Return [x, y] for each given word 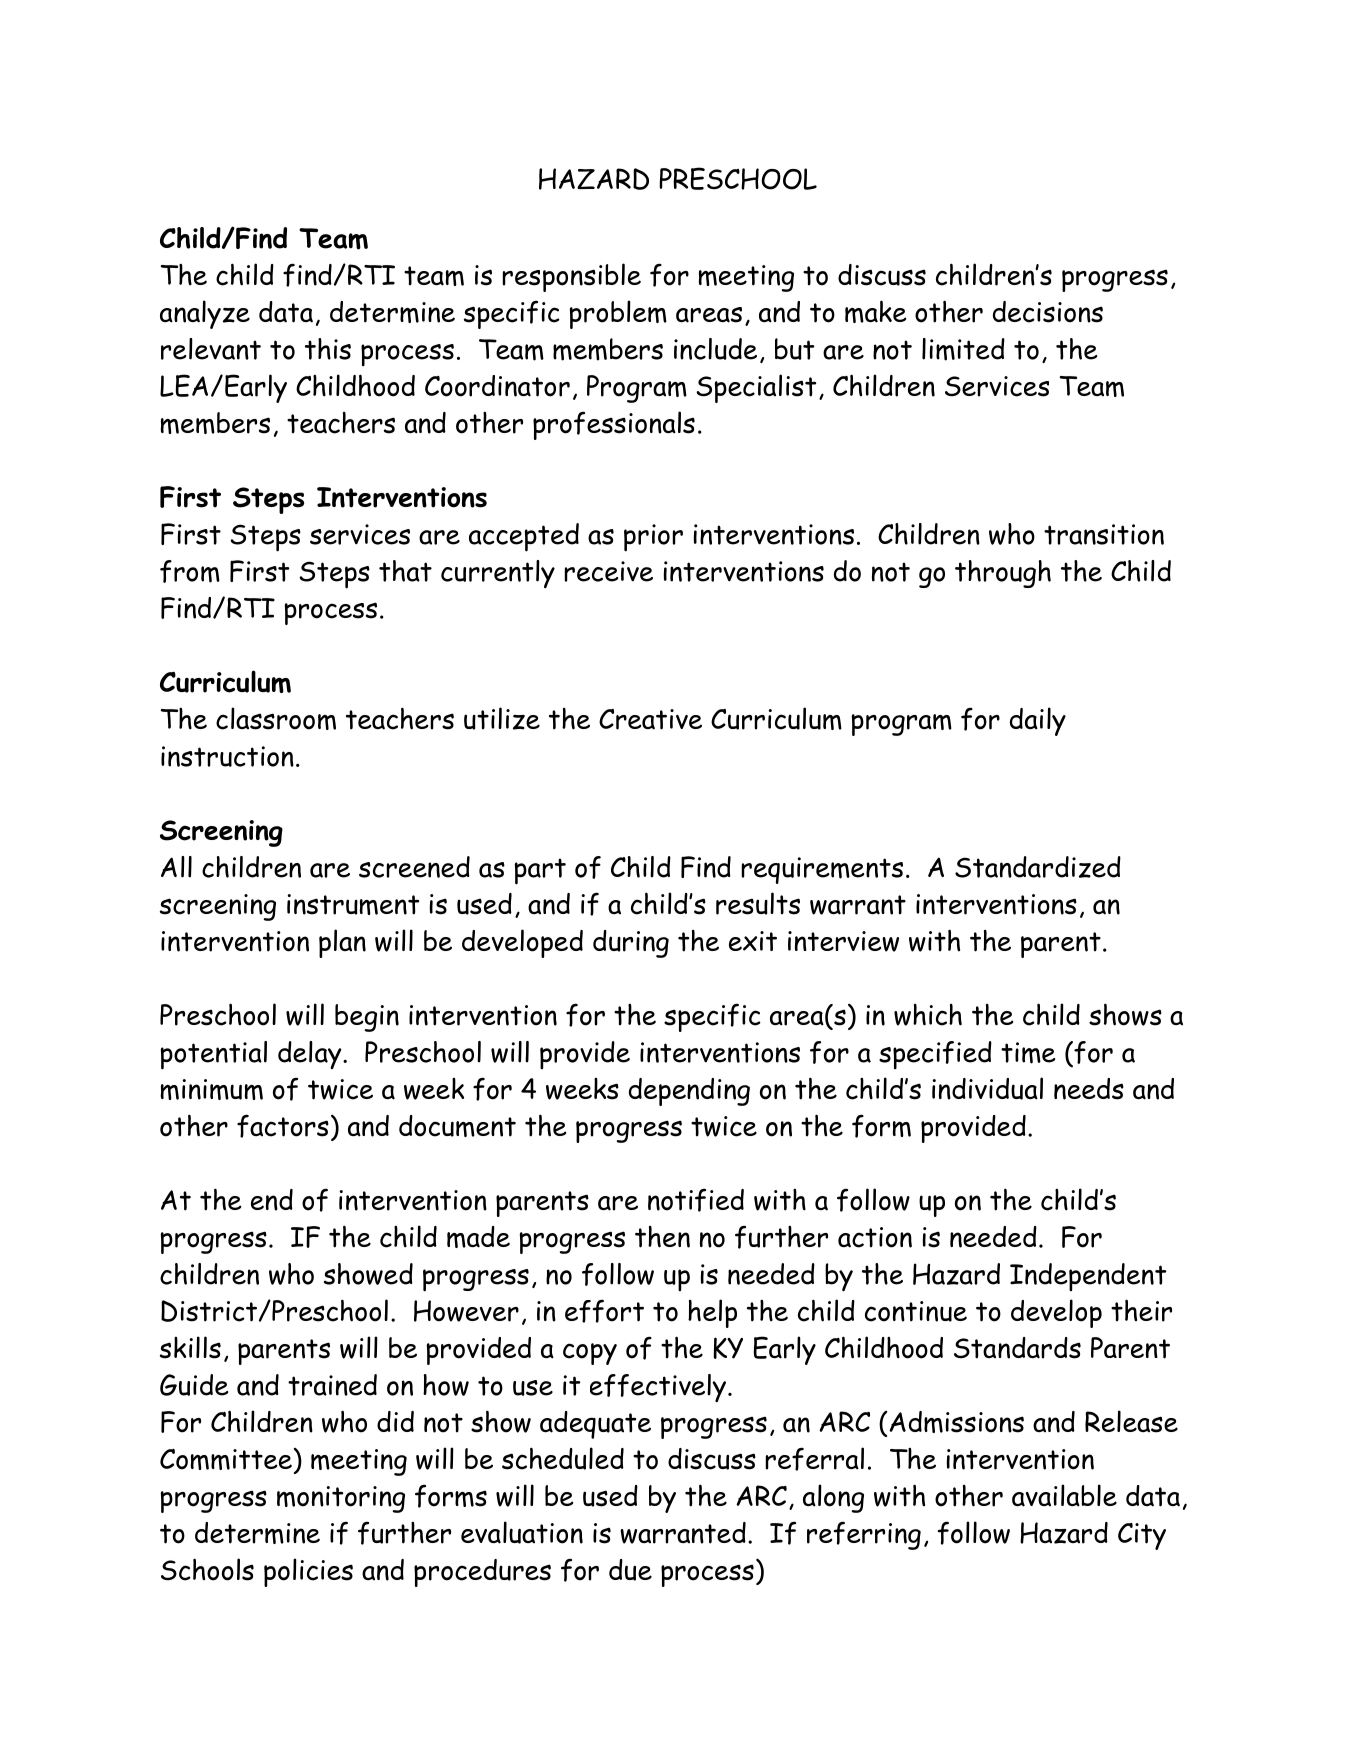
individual [987, 1088]
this [328, 349]
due [630, 1570]
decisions [1048, 312]
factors [283, 1126]
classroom [276, 718]
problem [618, 314]
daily [1038, 721]
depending [689, 1092]
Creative [650, 719]
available [1064, 1495]
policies [308, 1572]
